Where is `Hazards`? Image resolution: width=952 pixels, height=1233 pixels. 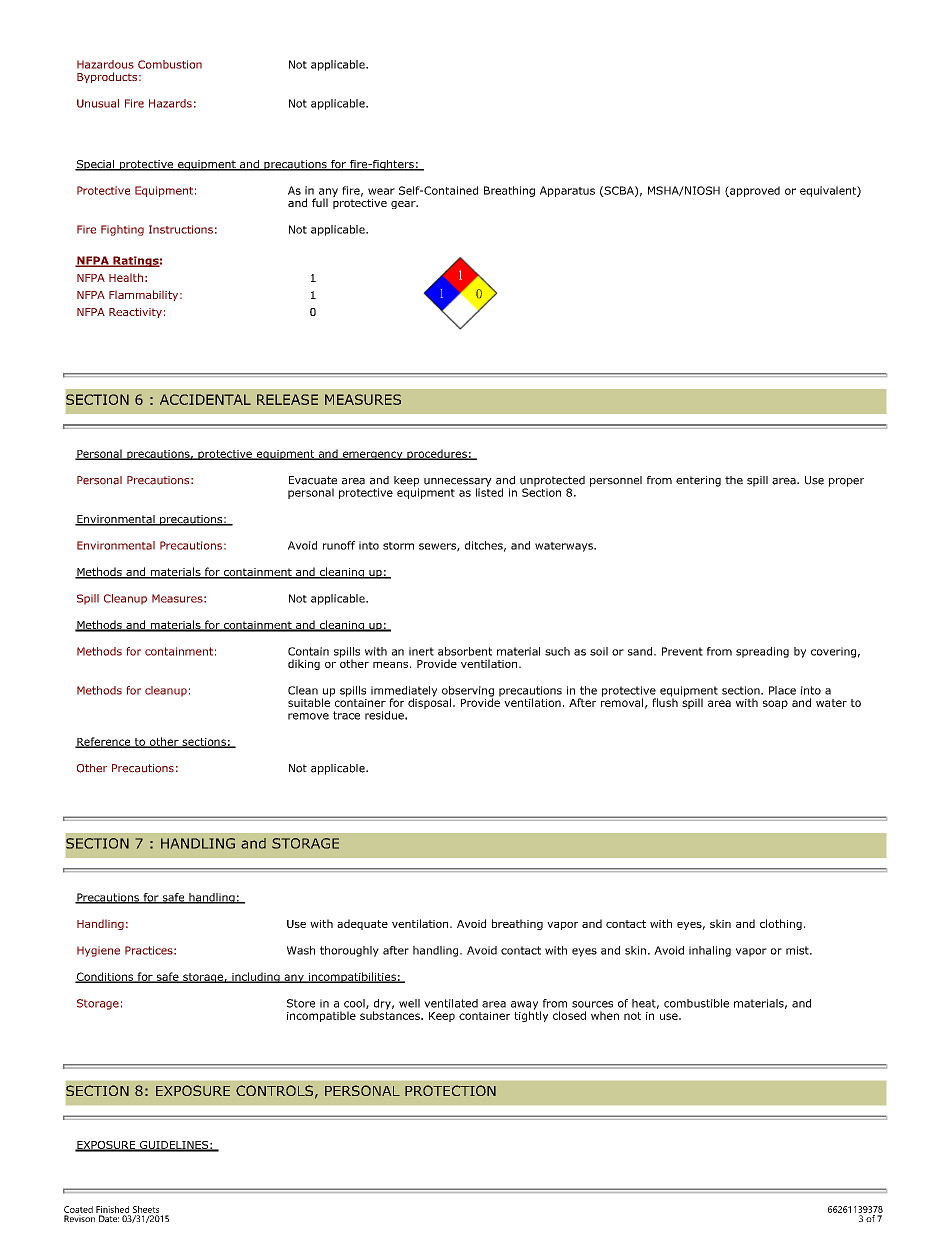
Hazards is located at coordinates (170, 103).
